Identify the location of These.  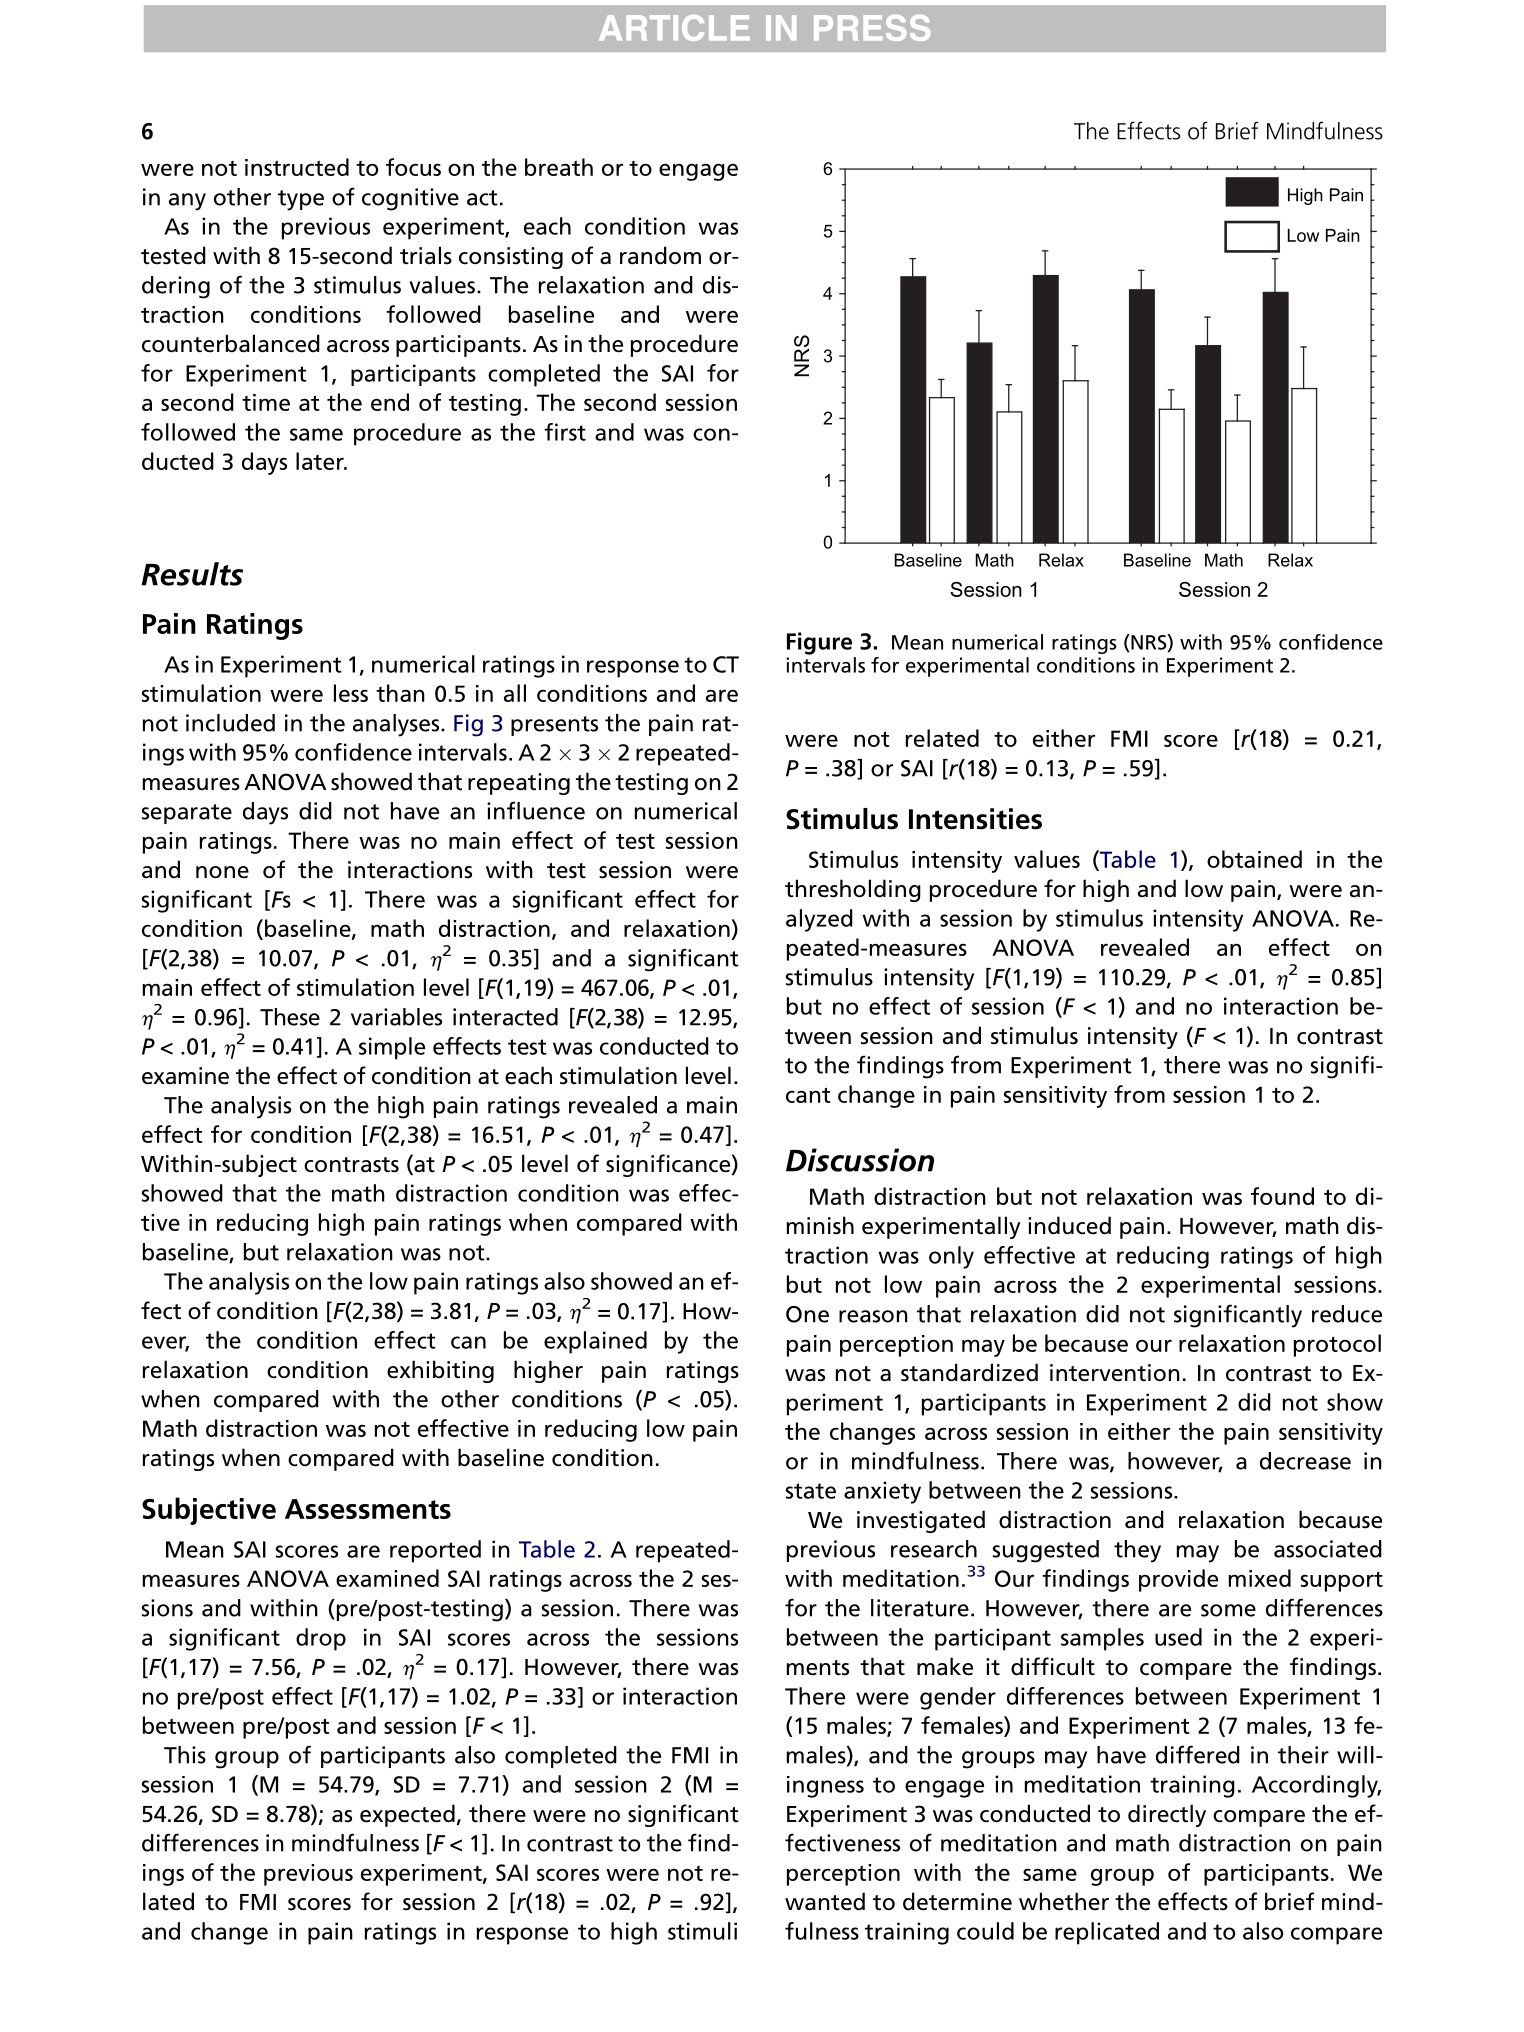
(290, 1017).
